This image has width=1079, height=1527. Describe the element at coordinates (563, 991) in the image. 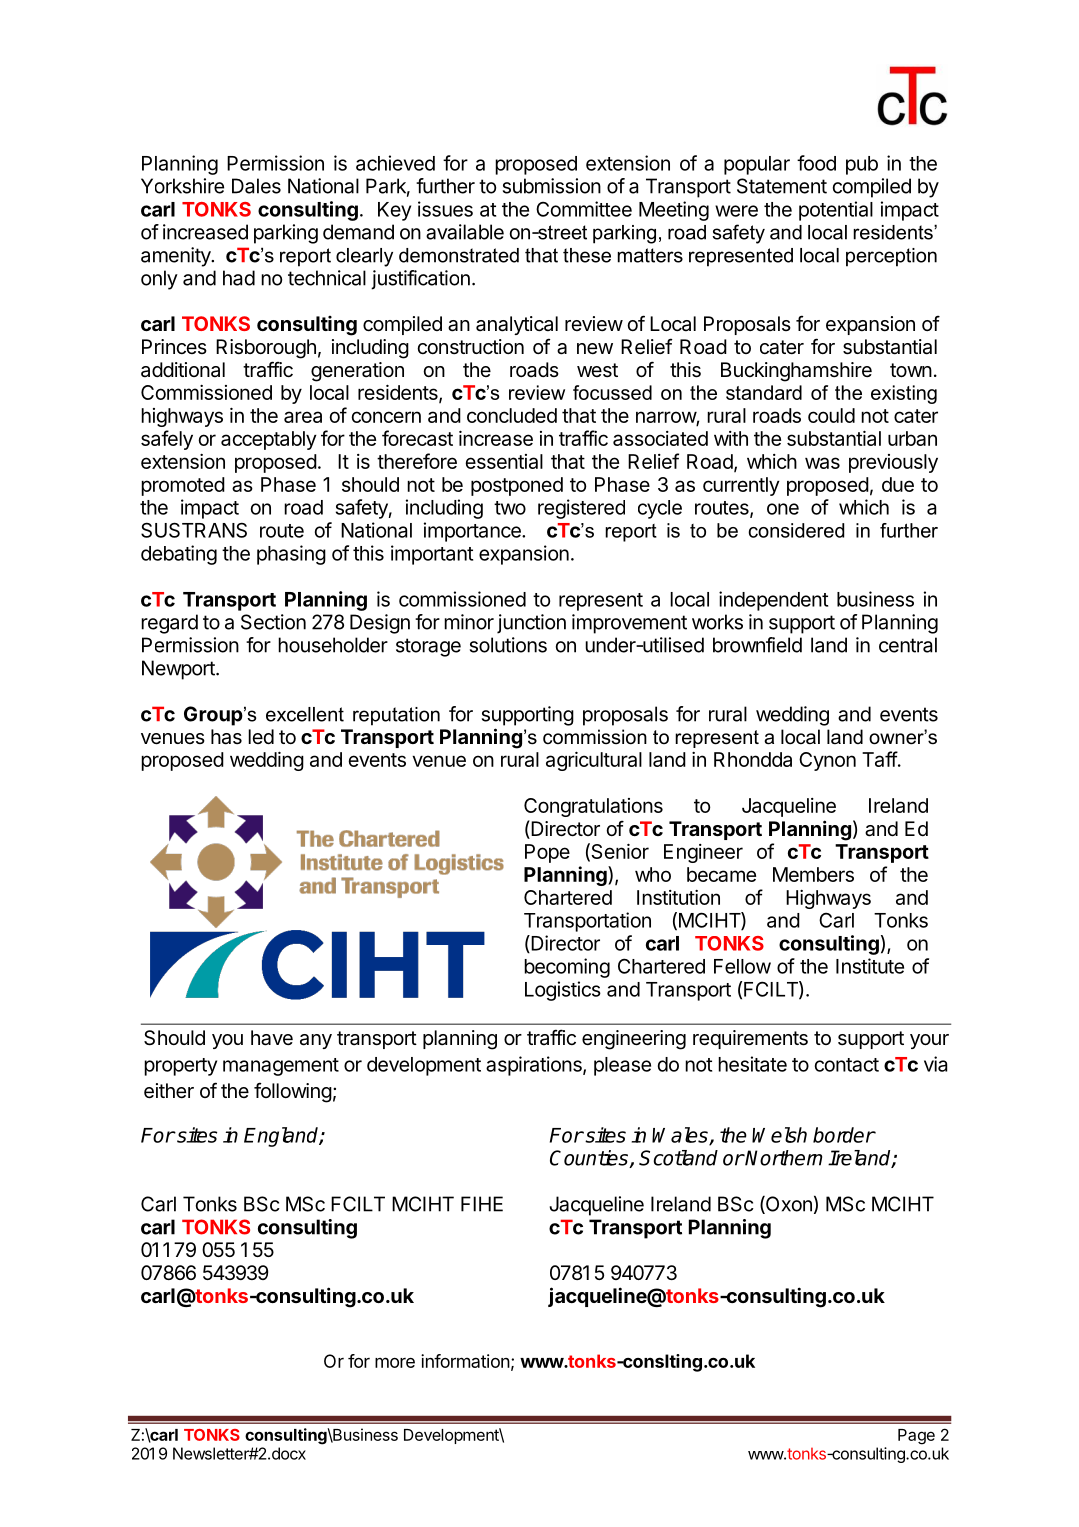

I see `Logistics` at that location.
